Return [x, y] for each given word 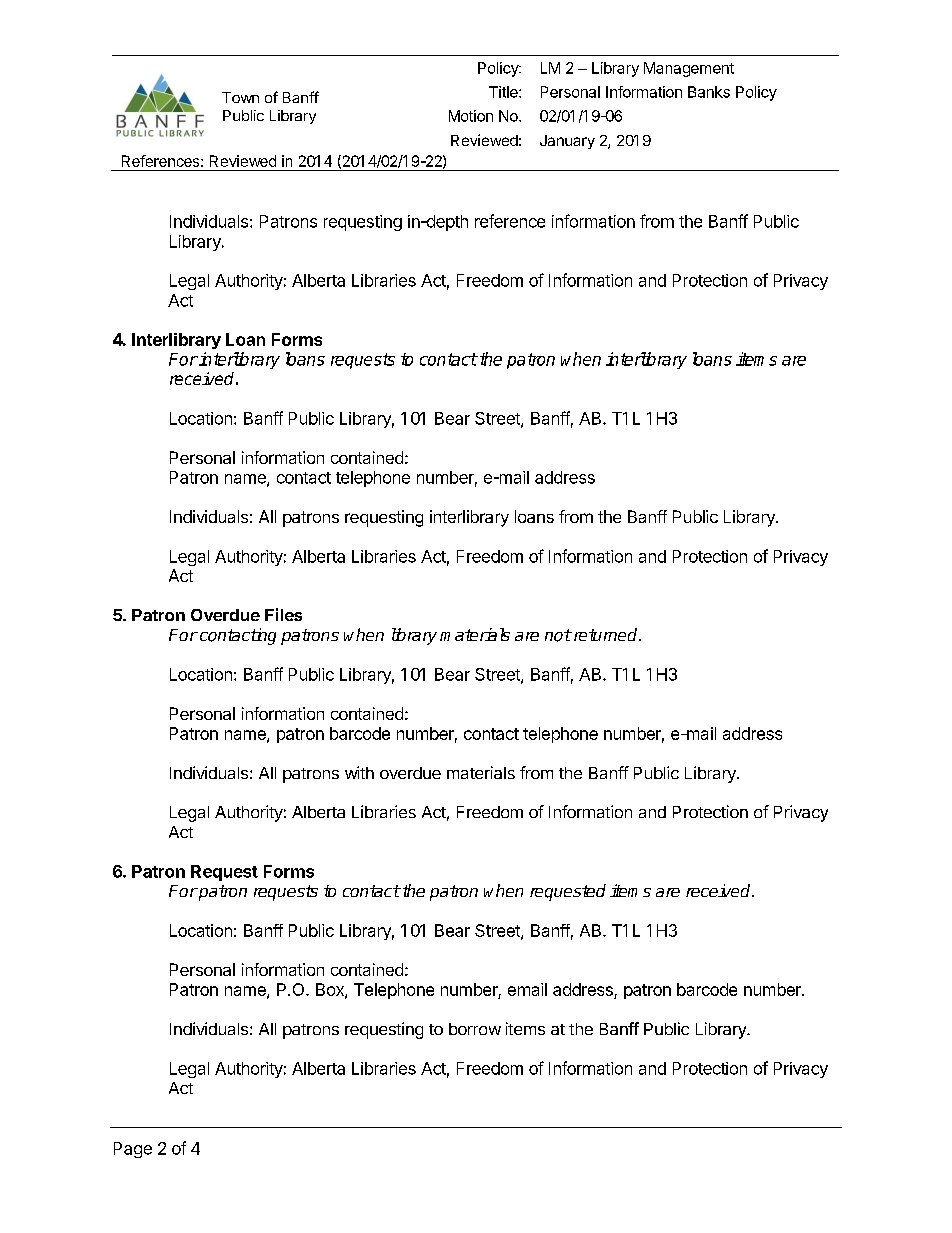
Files [283, 614]
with [359, 772]
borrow [475, 1029]
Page [133, 1150]
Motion [471, 116]
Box [331, 990]
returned [605, 634]
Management [689, 69]
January [567, 142]
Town [240, 97]
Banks [709, 92]
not [558, 635]
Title [504, 92]
